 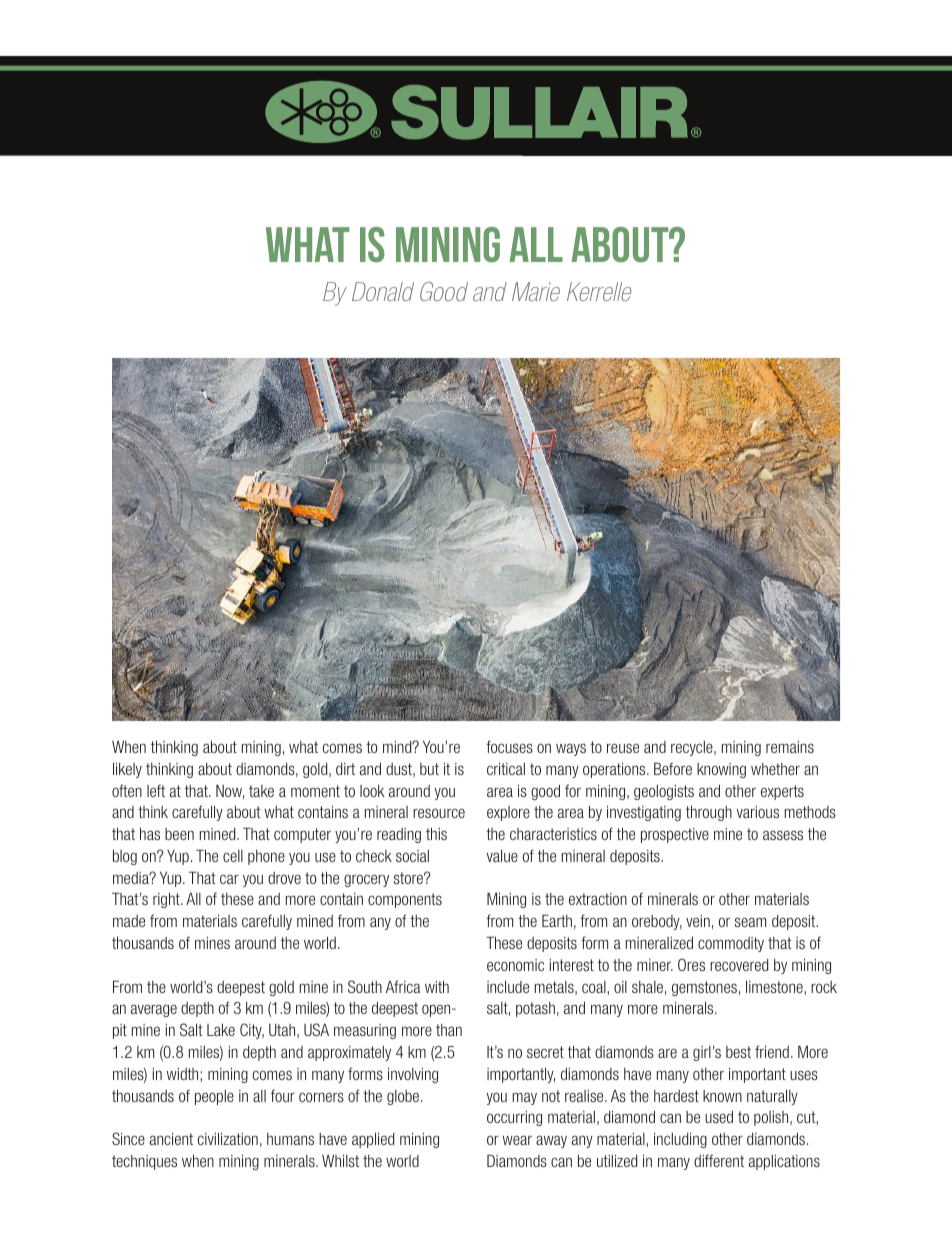 I want to click on Marie, so click(x=536, y=291).
